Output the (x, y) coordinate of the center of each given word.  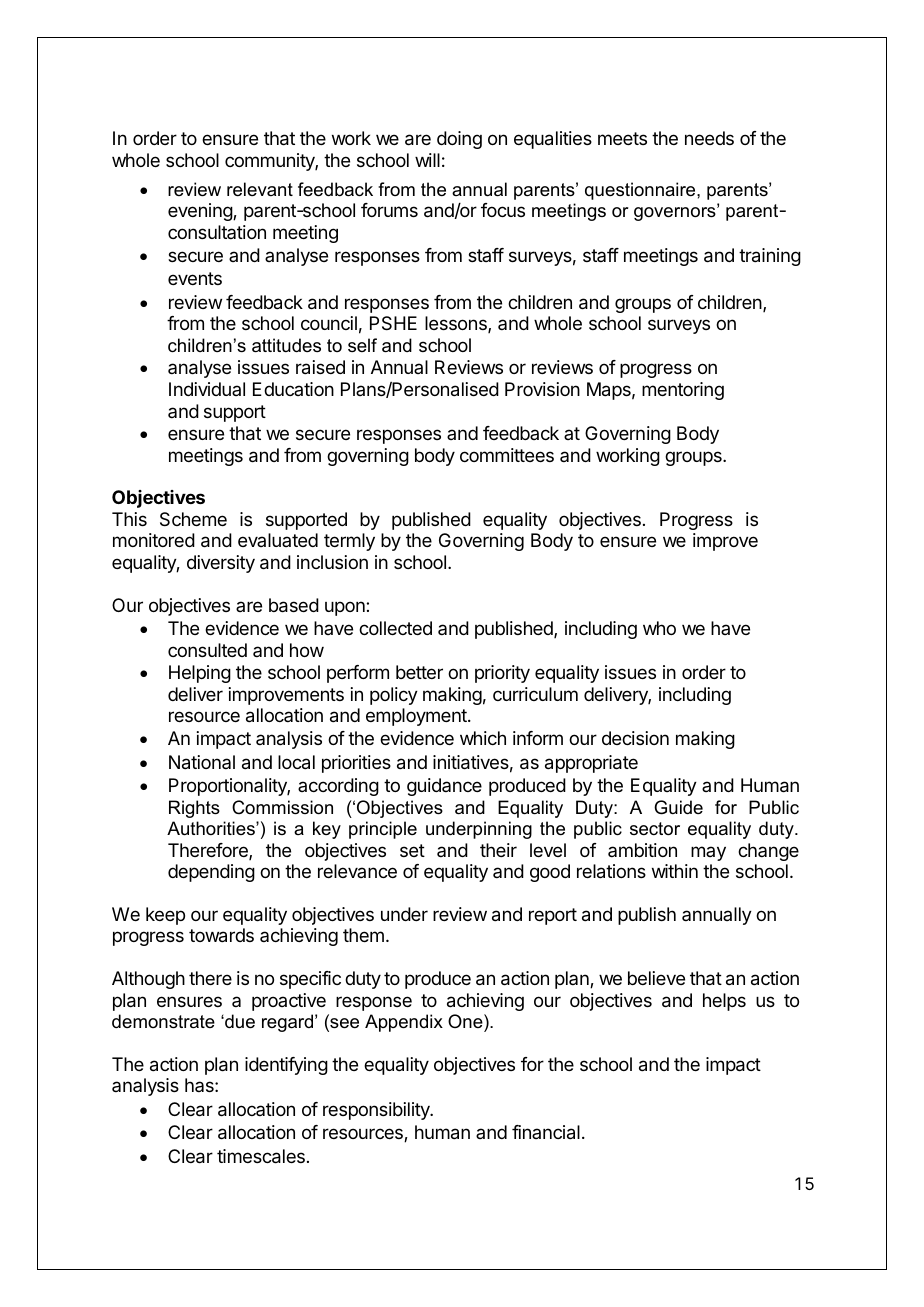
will (427, 160)
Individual (207, 389)
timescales (261, 1156)
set (412, 850)
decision (635, 738)
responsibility (377, 1111)
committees (507, 455)
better (419, 672)
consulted (207, 650)
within (675, 871)
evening (201, 212)
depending (211, 873)
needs (709, 138)
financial (546, 1132)
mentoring (683, 391)
